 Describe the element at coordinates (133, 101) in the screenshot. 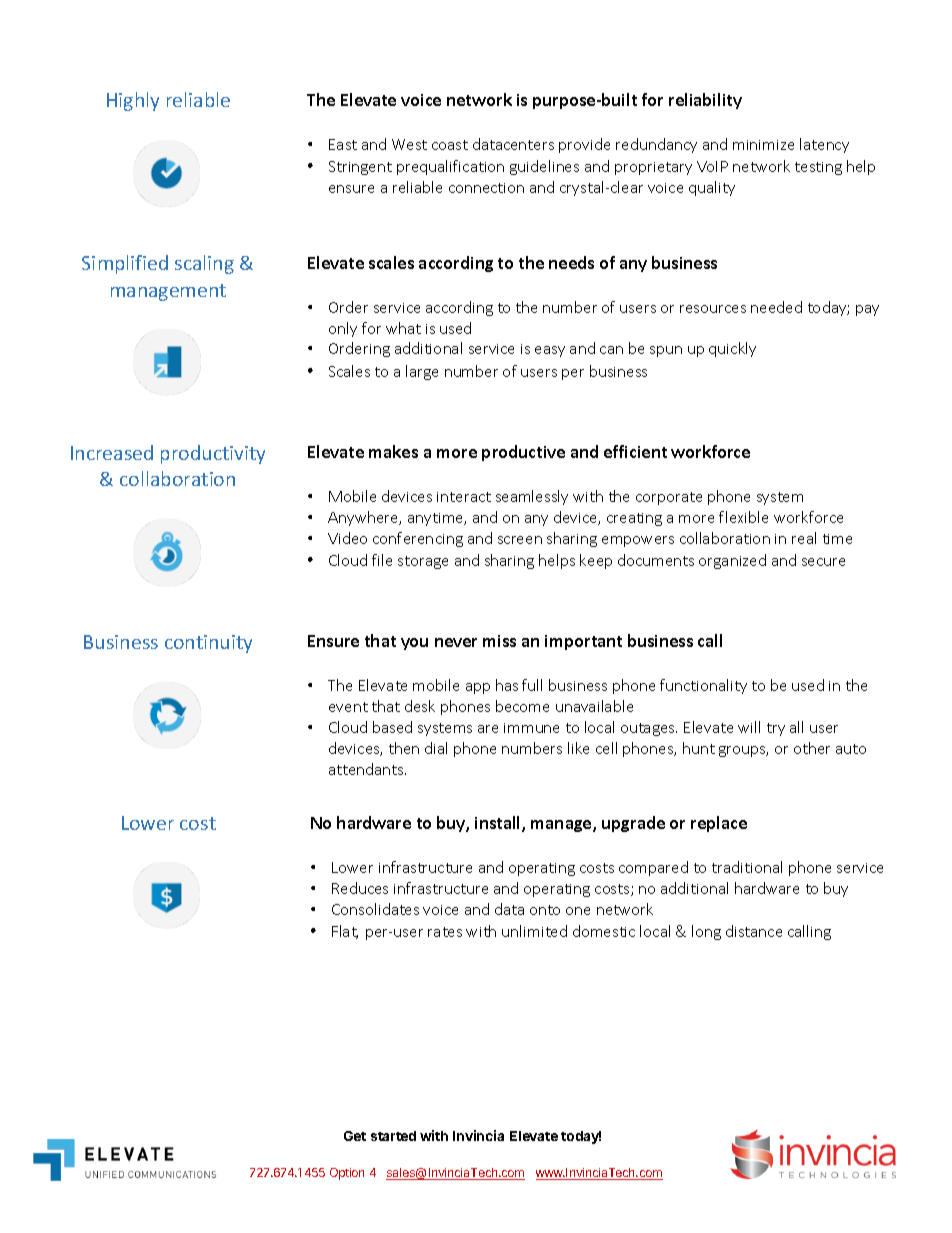

I see `Highly` at that location.
